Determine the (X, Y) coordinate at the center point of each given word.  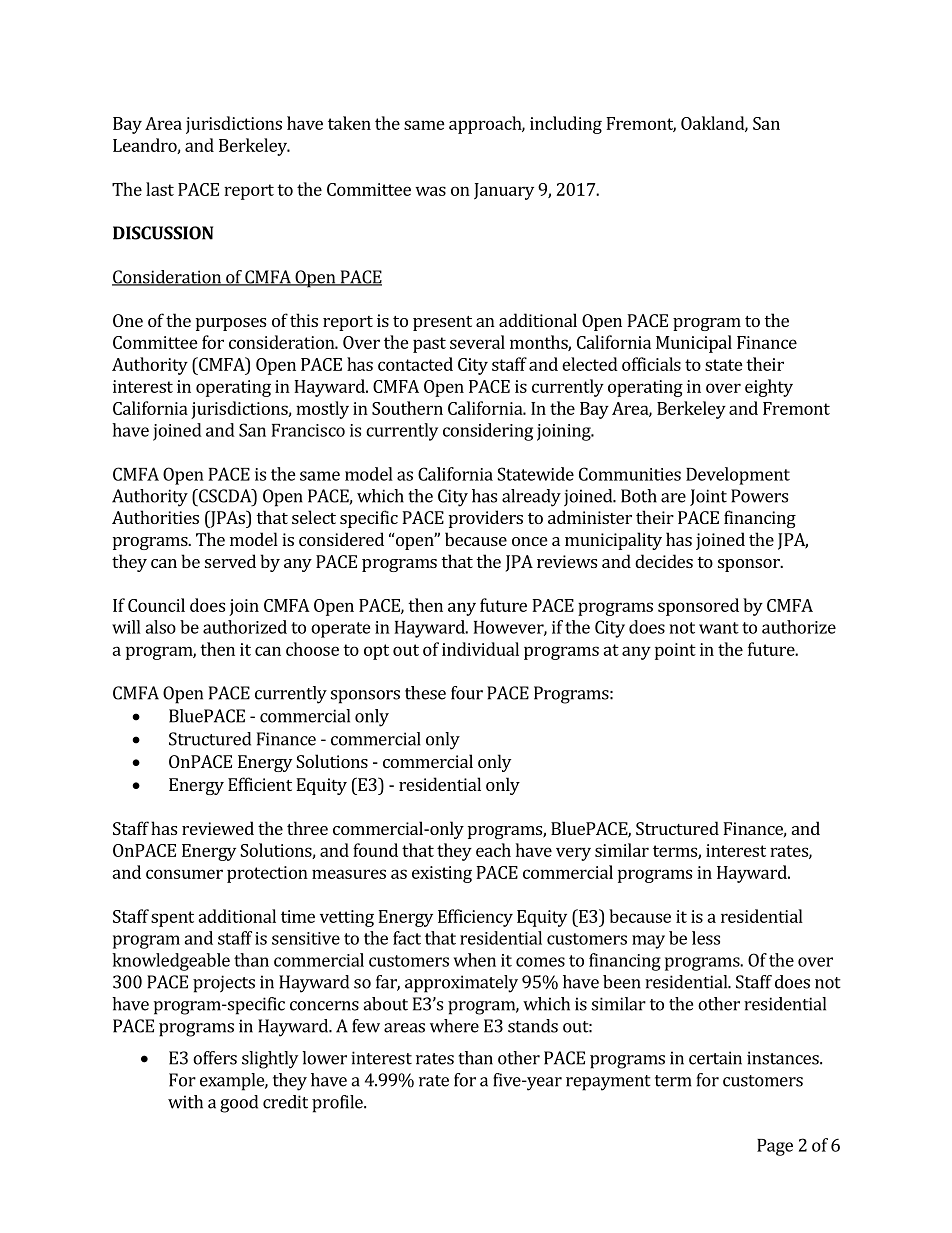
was (430, 191)
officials (651, 364)
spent (172, 919)
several (477, 342)
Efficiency (475, 918)
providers (486, 519)
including (566, 125)
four (467, 693)
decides (664, 561)
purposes (231, 324)
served (230, 561)
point (675, 651)
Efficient (260, 784)
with (185, 1102)
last (160, 189)
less (706, 938)
